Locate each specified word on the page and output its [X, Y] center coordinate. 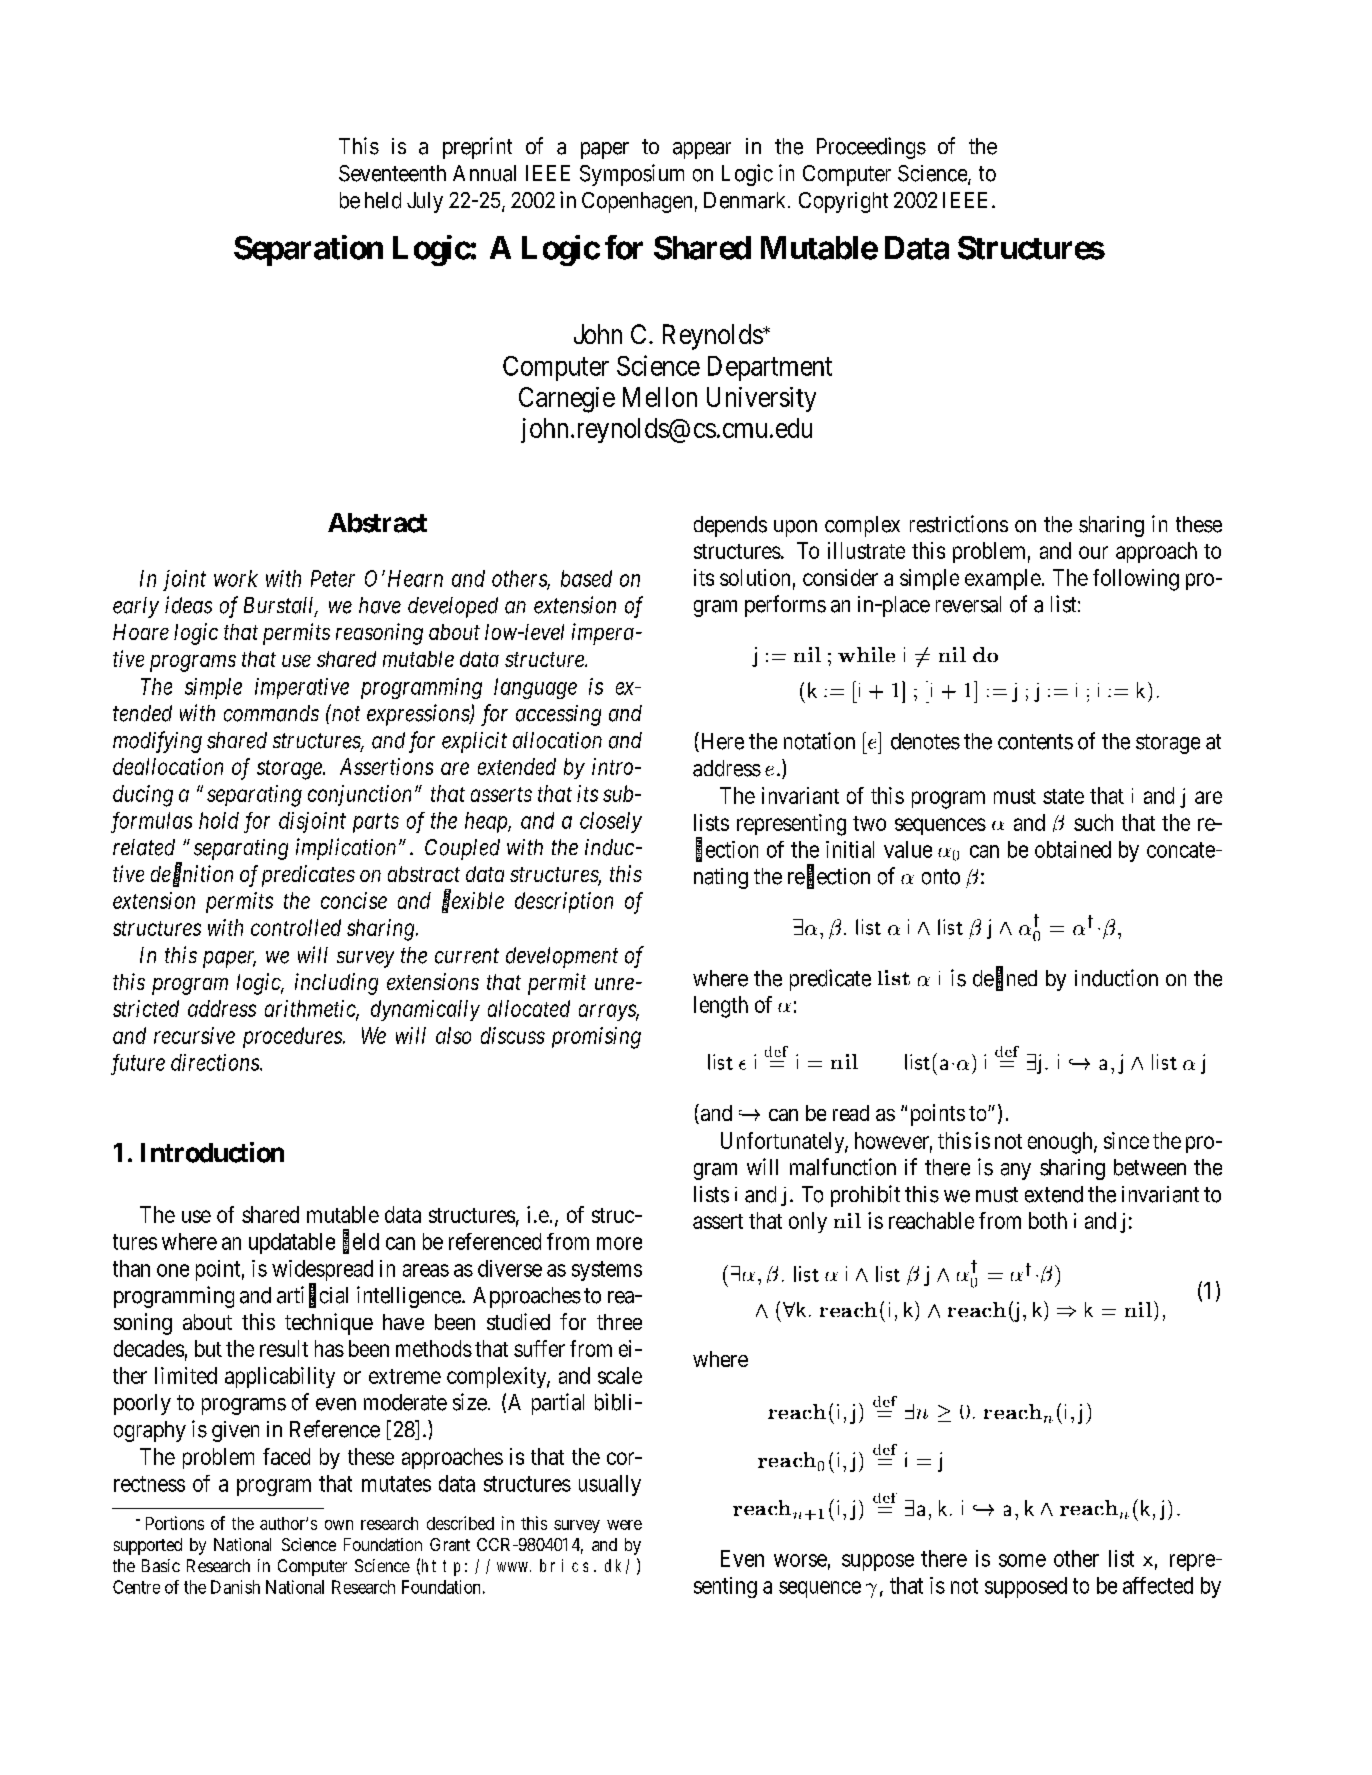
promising [596, 1038]
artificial [312, 1296]
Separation [308, 250]
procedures [293, 1037]
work [236, 578]
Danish [235, 1587]
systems [607, 1271]
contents [1035, 742]
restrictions [959, 524]
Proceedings [871, 148]
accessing [558, 715]
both [1048, 1220]
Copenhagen [637, 202]
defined [1005, 978]
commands [271, 713]
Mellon [660, 397]
